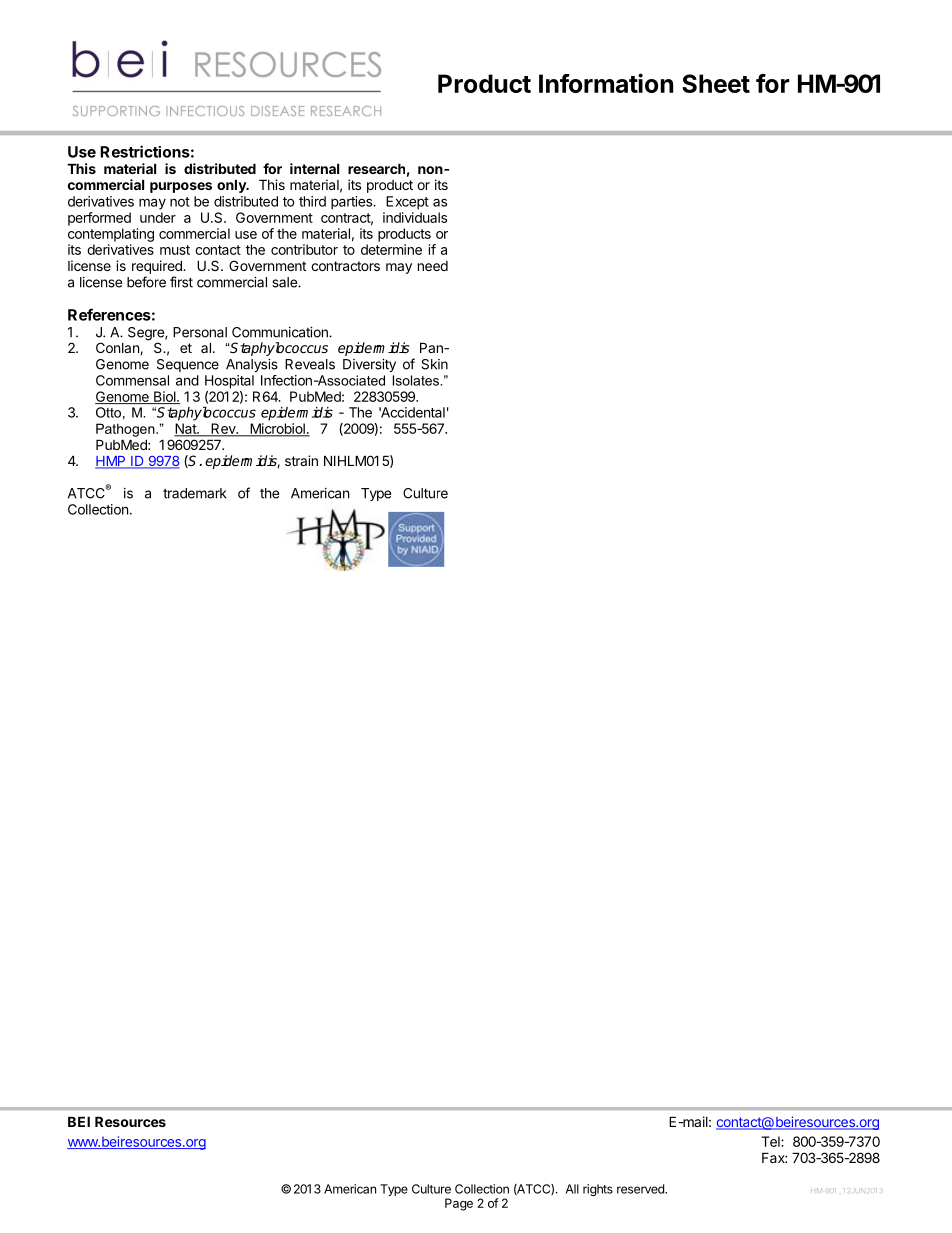  What do you see at coordinates (412, 412) in the screenshot?
I see `Accidental` at bounding box center [412, 412].
